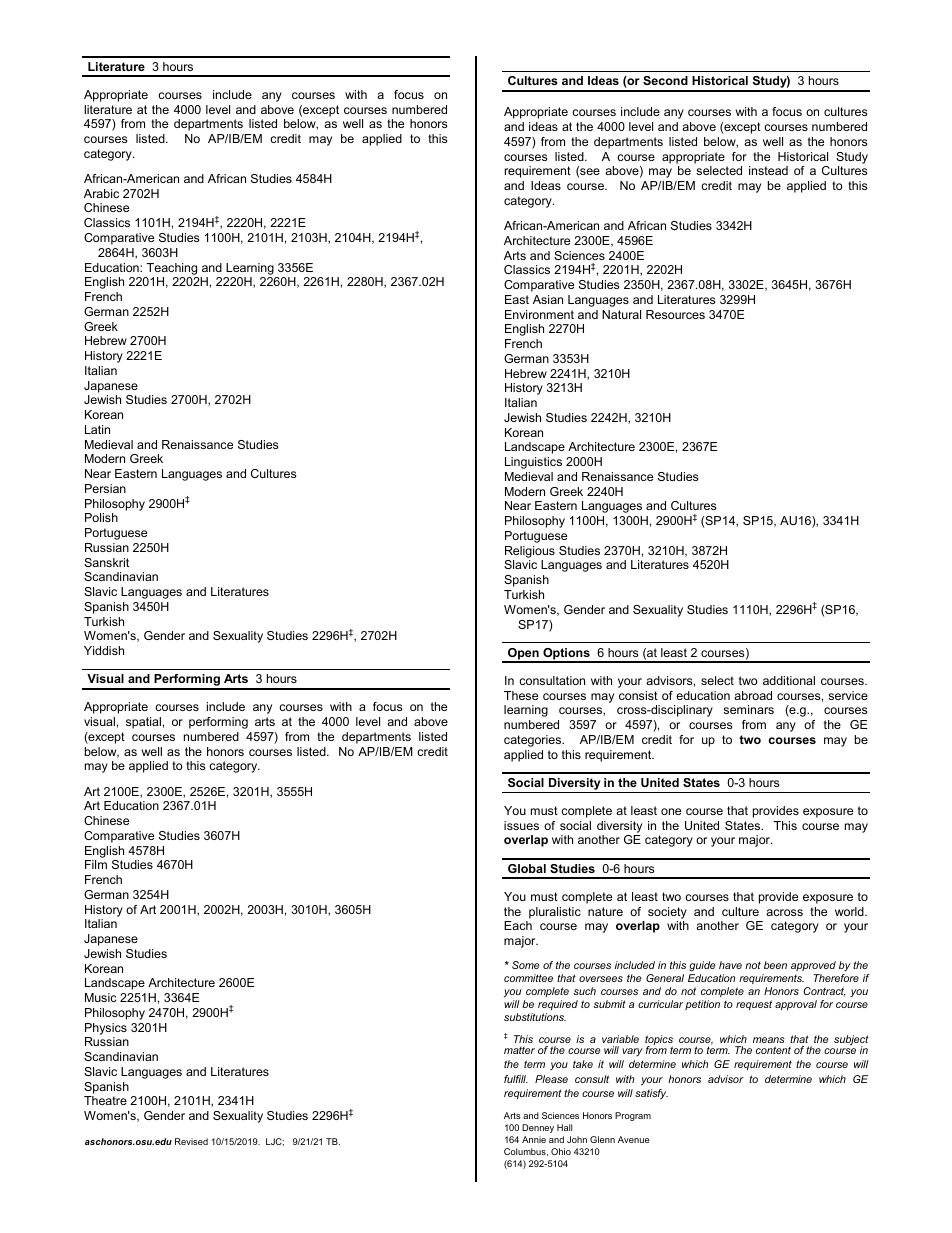 The width and height of the screenshot is (952, 1233). I want to click on Annie, so click(534, 1139).
